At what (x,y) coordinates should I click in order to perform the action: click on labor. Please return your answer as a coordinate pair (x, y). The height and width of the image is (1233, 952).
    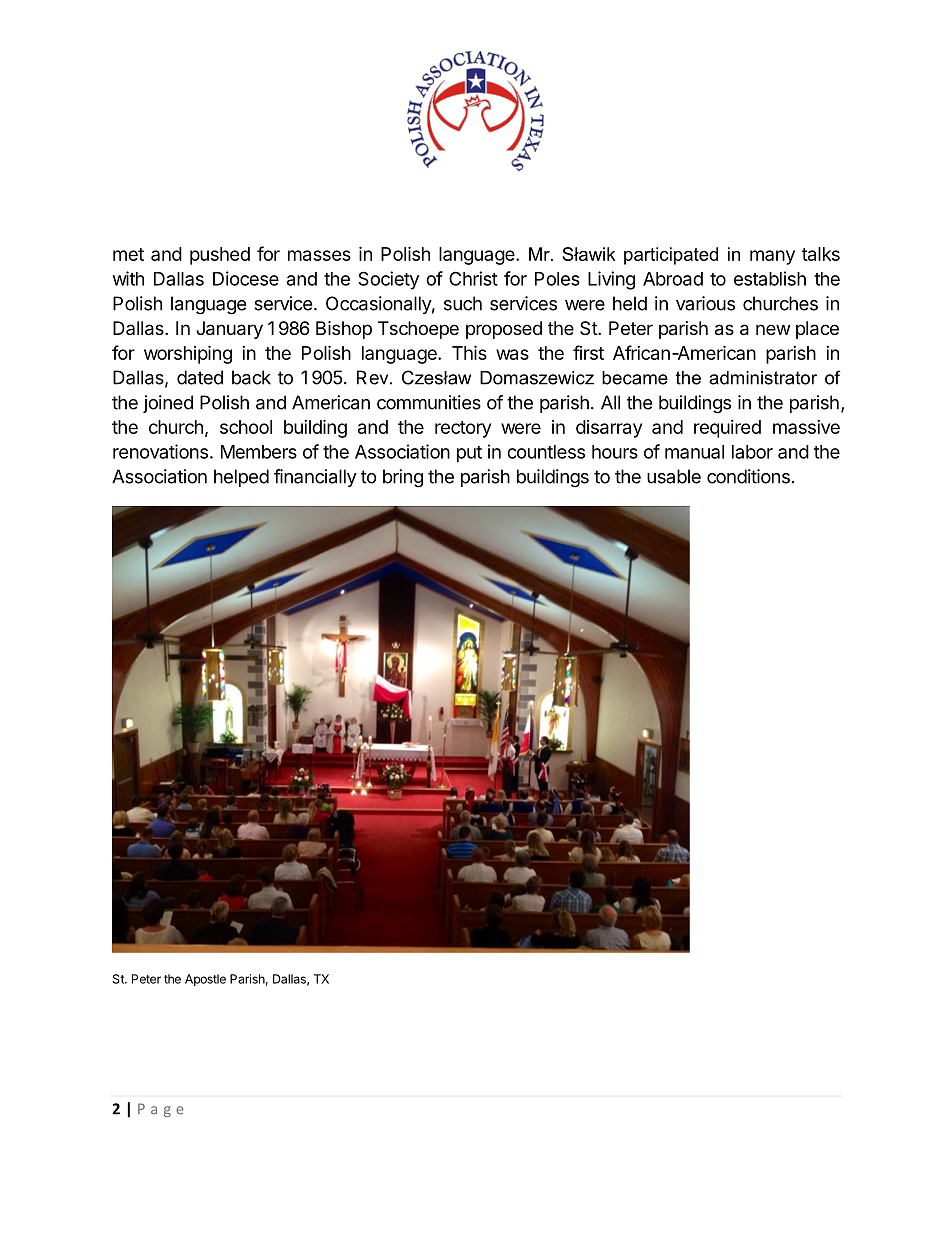
    Looking at the image, I should click on (752, 452).
